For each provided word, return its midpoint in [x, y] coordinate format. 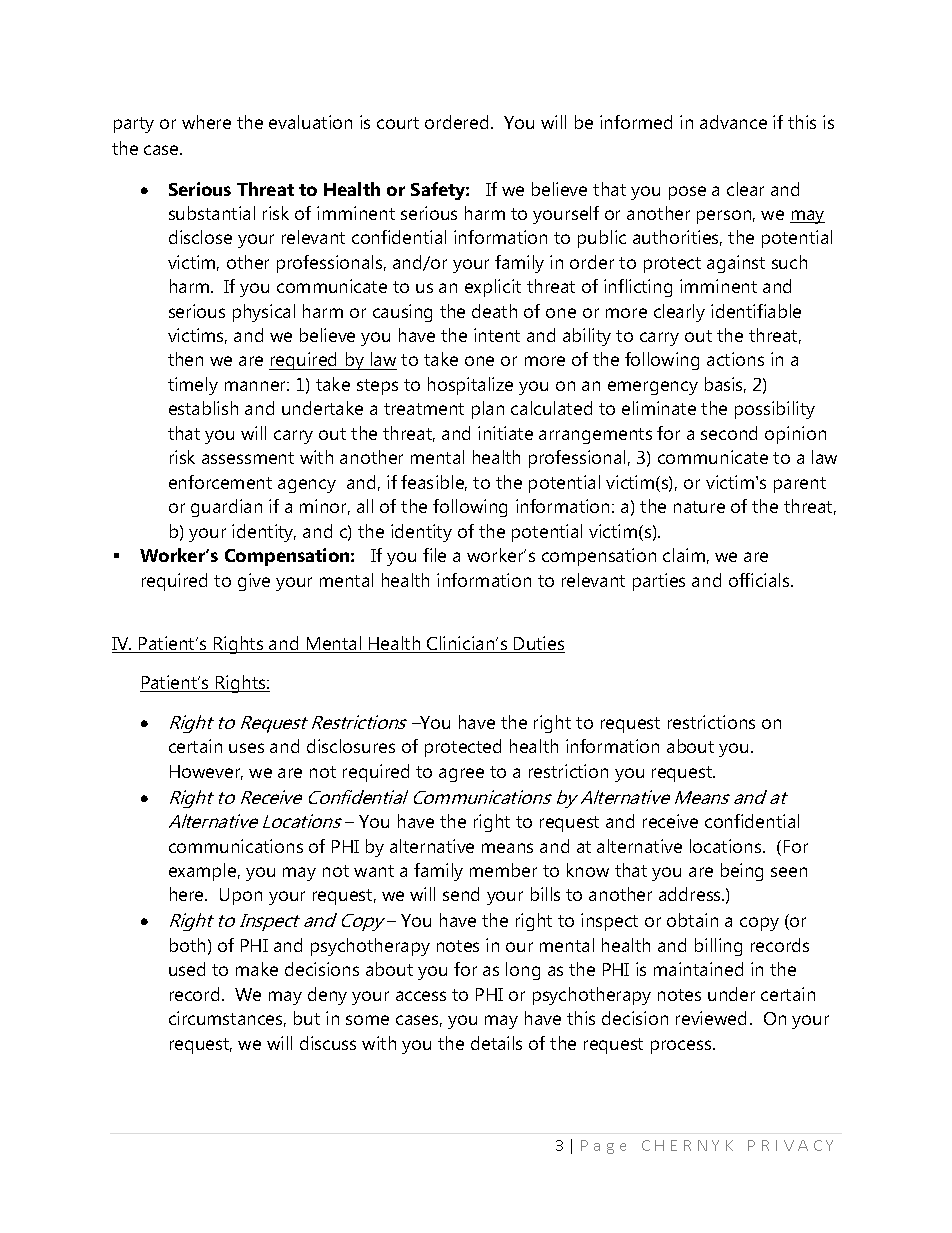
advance [733, 122]
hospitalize [470, 386]
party [134, 125]
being [742, 872]
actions [735, 359]
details [496, 1043]
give [254, 582]
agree [461, 775]
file [434, 555]
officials [760, 580]
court [398, 123]
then [185, 359]
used [187, 969]
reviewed [711, 1018]
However [206, 772]
